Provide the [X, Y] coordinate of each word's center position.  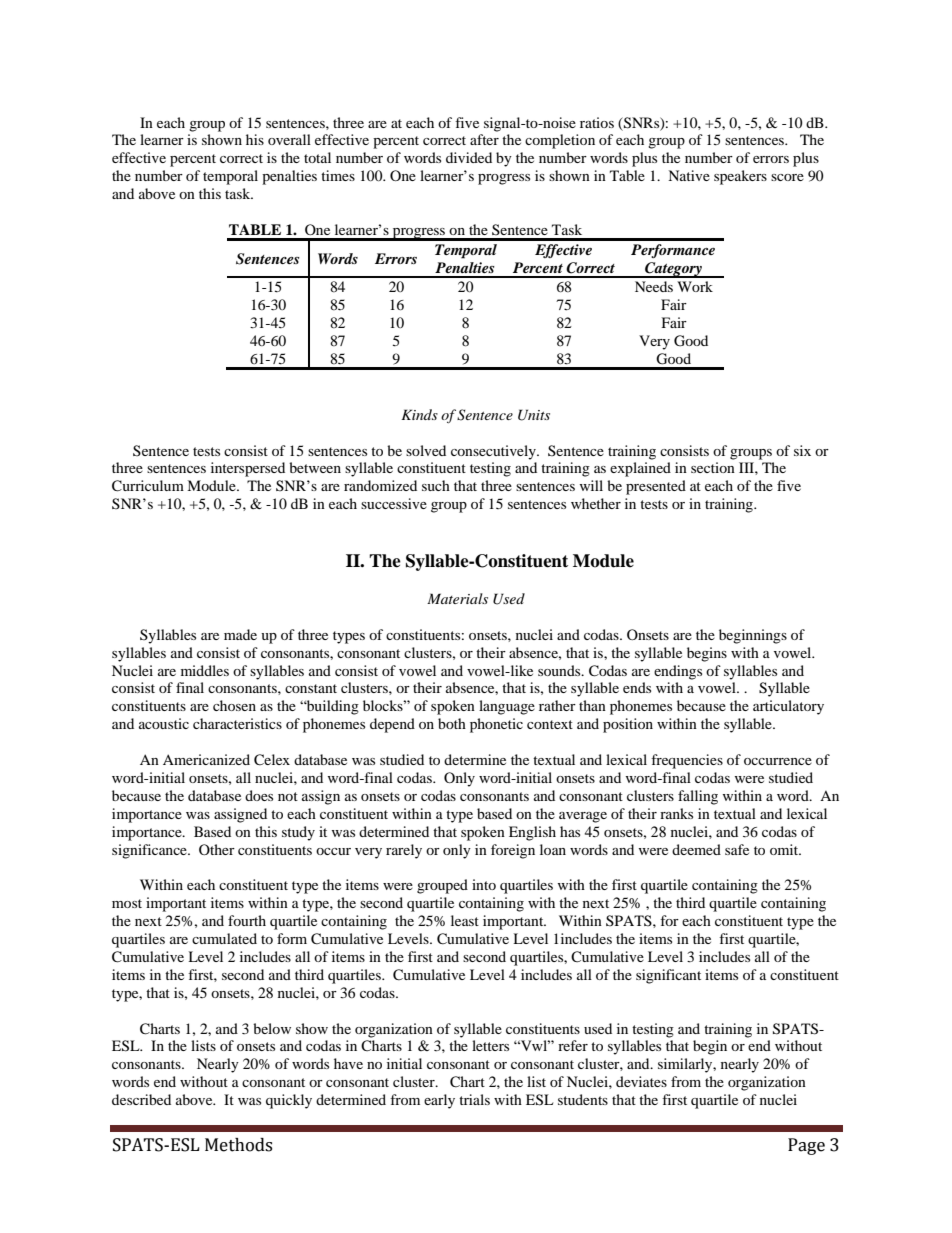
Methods [238, 1145]
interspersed [248, 469]
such [436, 485]
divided [469, 157]
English [532, 833]
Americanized [206, 759]
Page [806, 1146]
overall [289, 139]
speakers [740, 177]
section [713, 467]
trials [474, 1099]
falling [698, 797]
